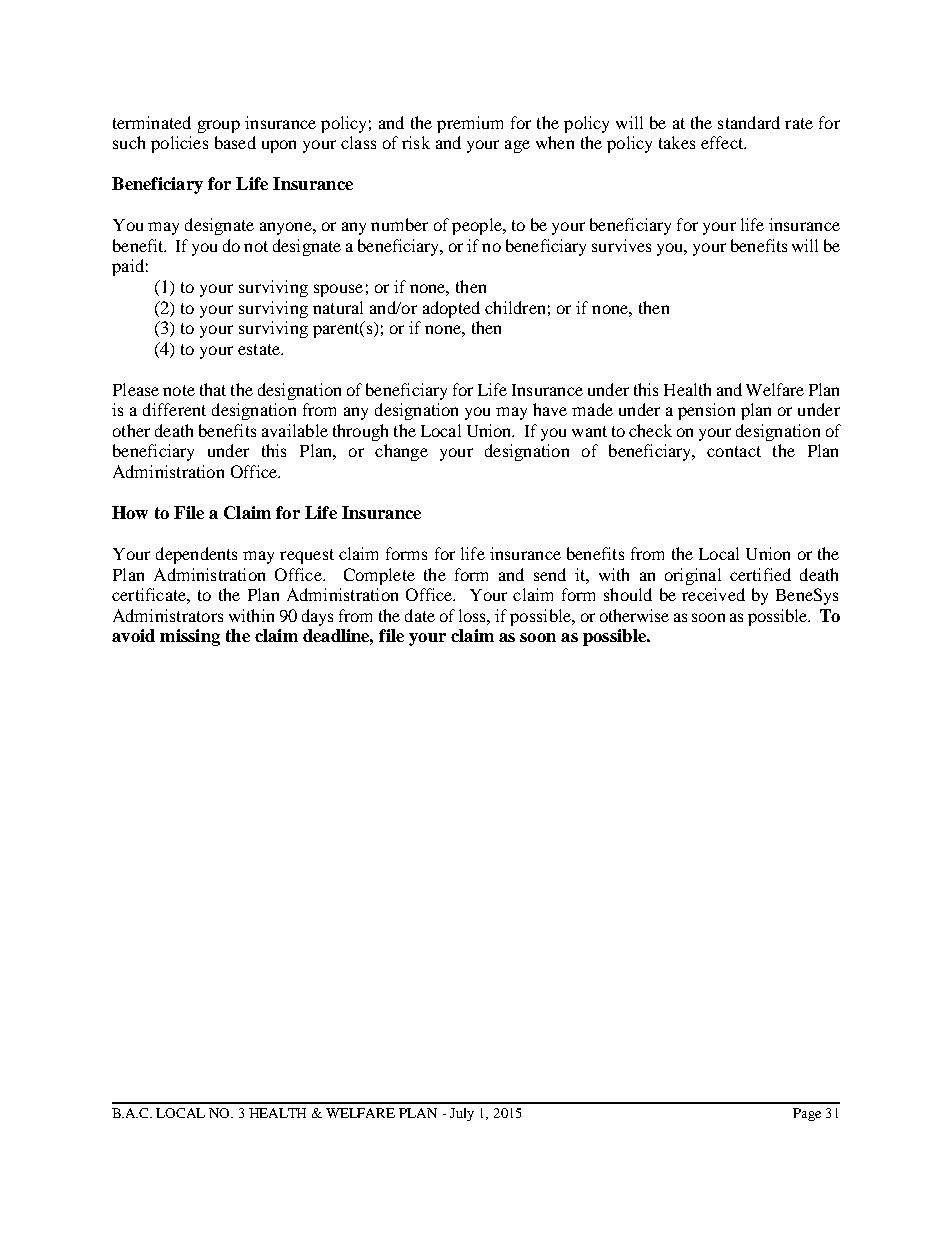 The width and height of the screenshot is (952, 1233). What do you see at coordinates (133, 635) in the screenshot?
I see `avoid` at bounding box center [133, 635].
